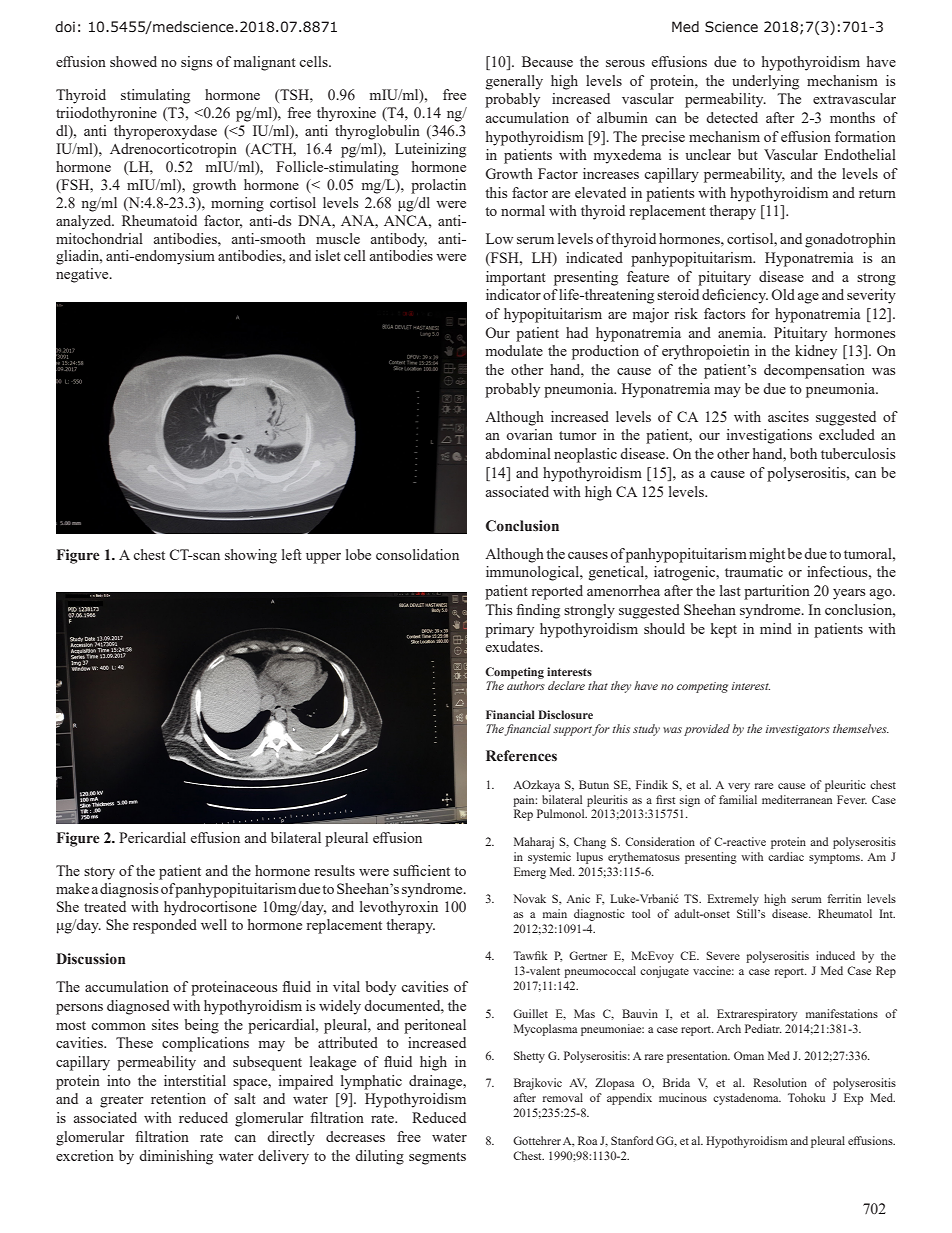 The height and width of the document is (1233, 952). Describe the element at coordinates (178, 1098) in the document. I see `retention` at that location.
